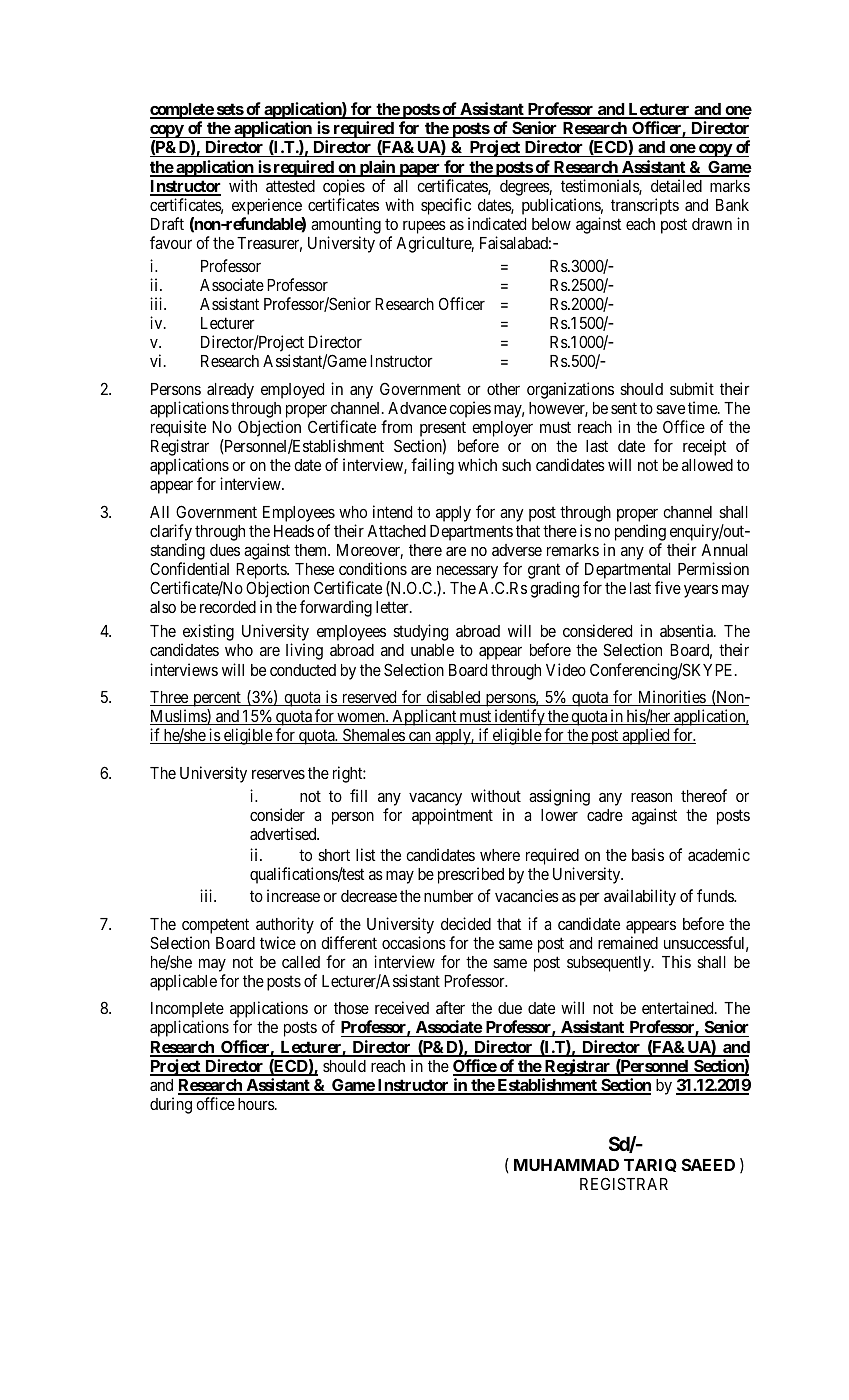  I want to click on MUHAMMAD, so click(566, 1165).
